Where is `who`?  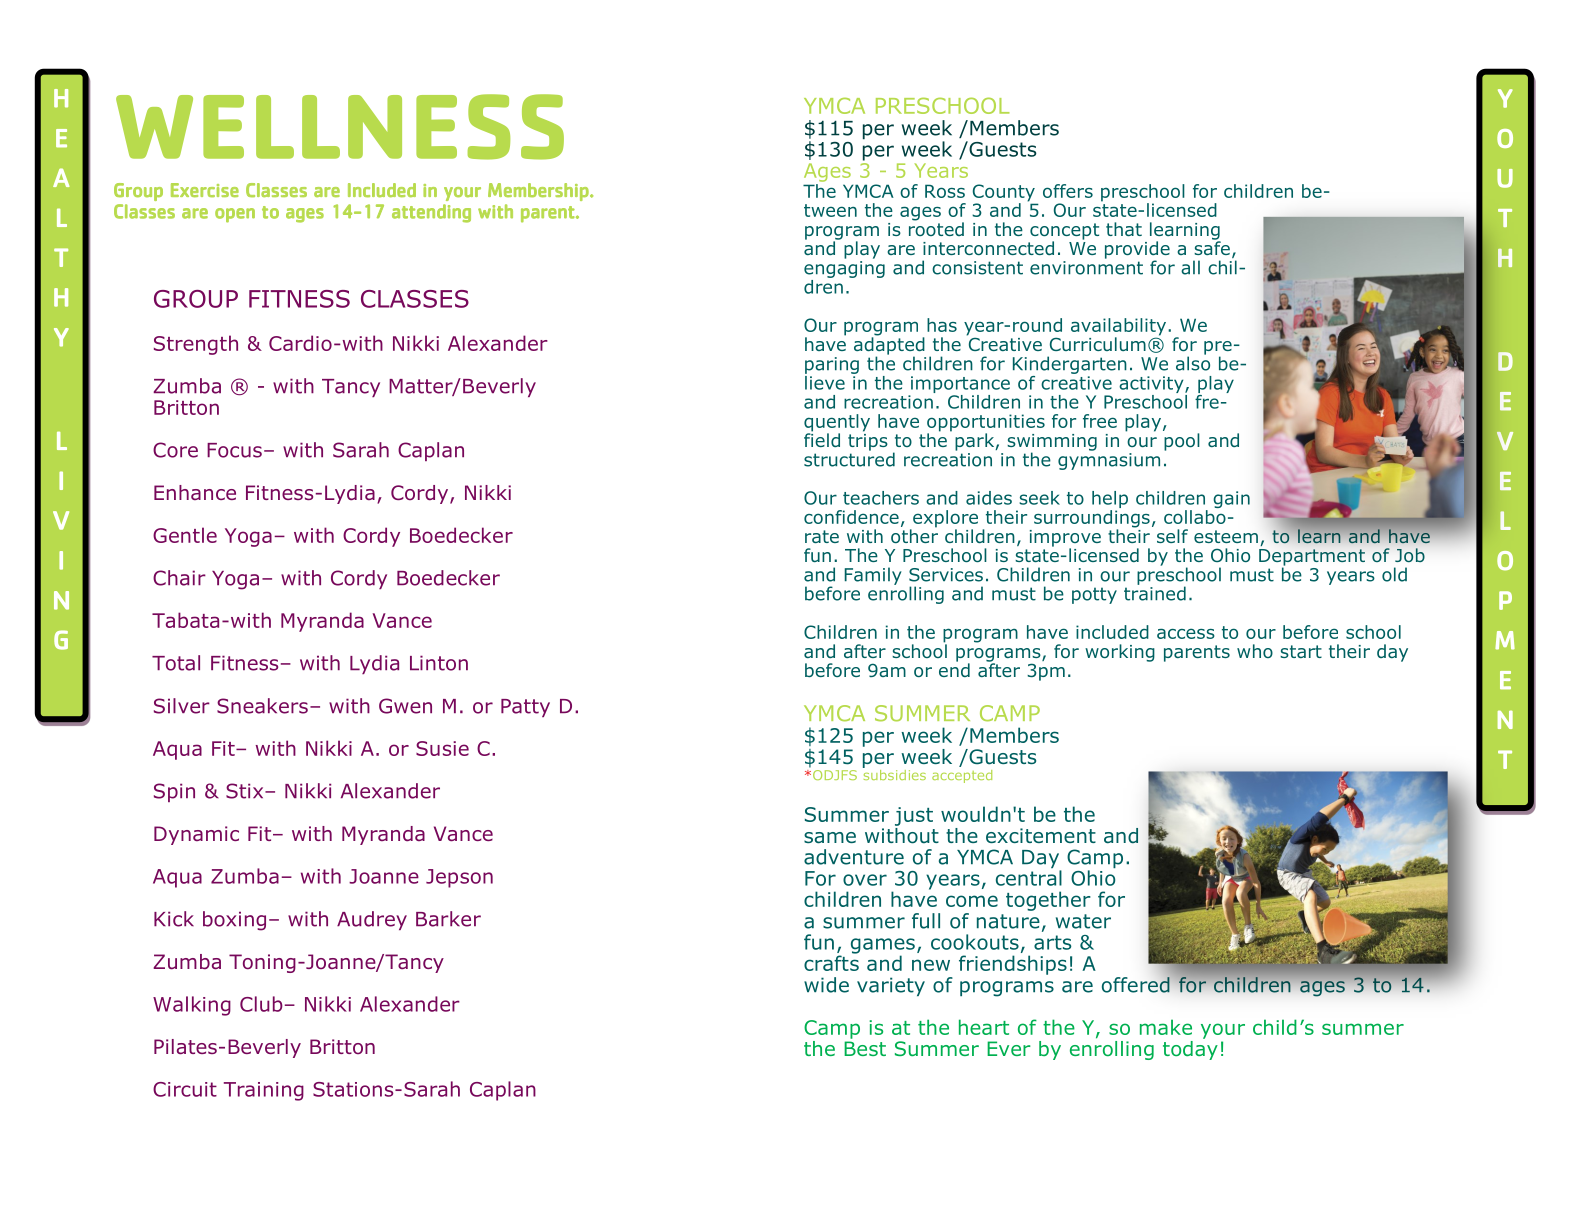 who is located at coordinates (1255, 651).
